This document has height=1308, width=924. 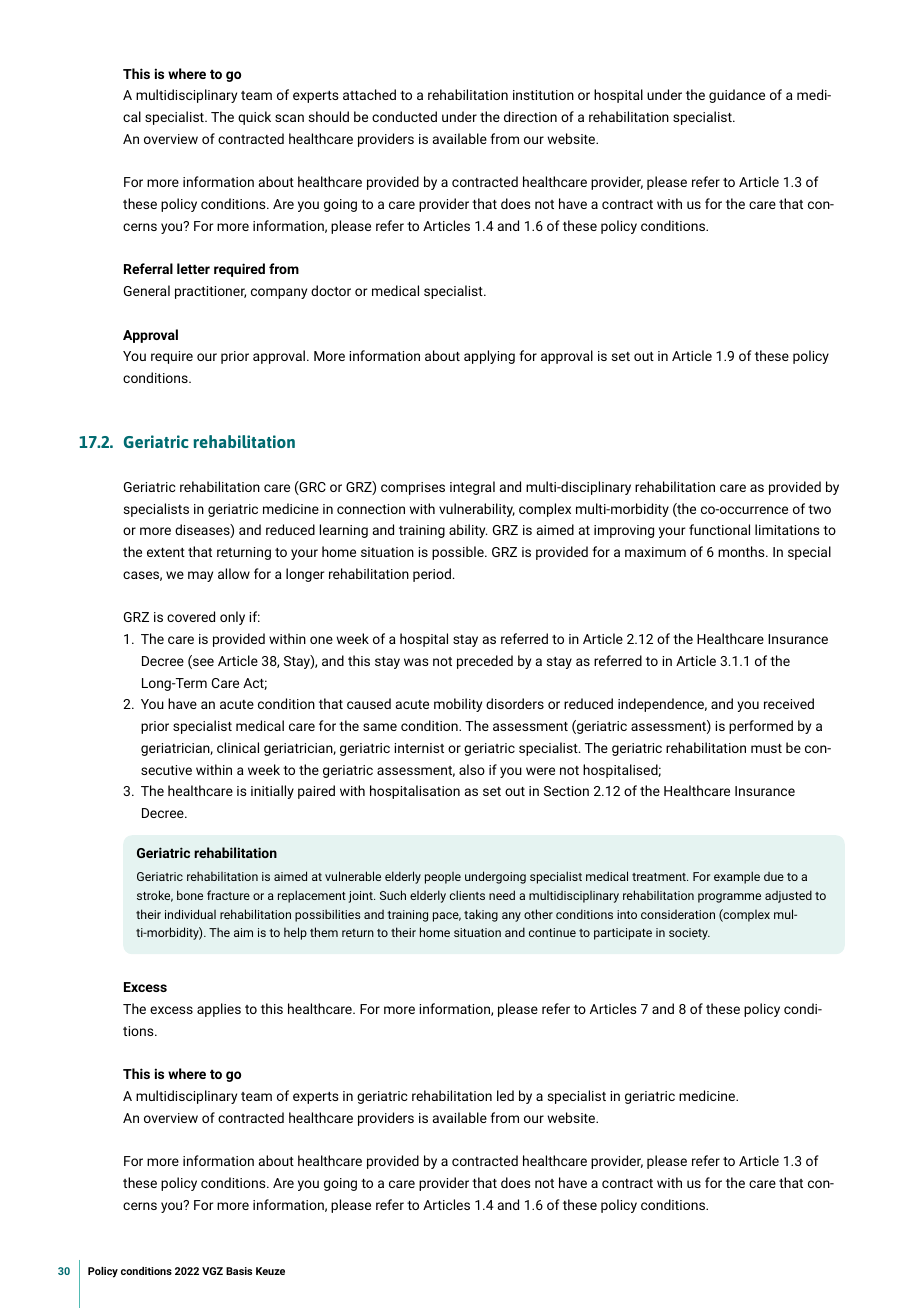 What do you see at coordinates (254, 118) in the document?
I see `quick` at bounding box center [254, 118].
